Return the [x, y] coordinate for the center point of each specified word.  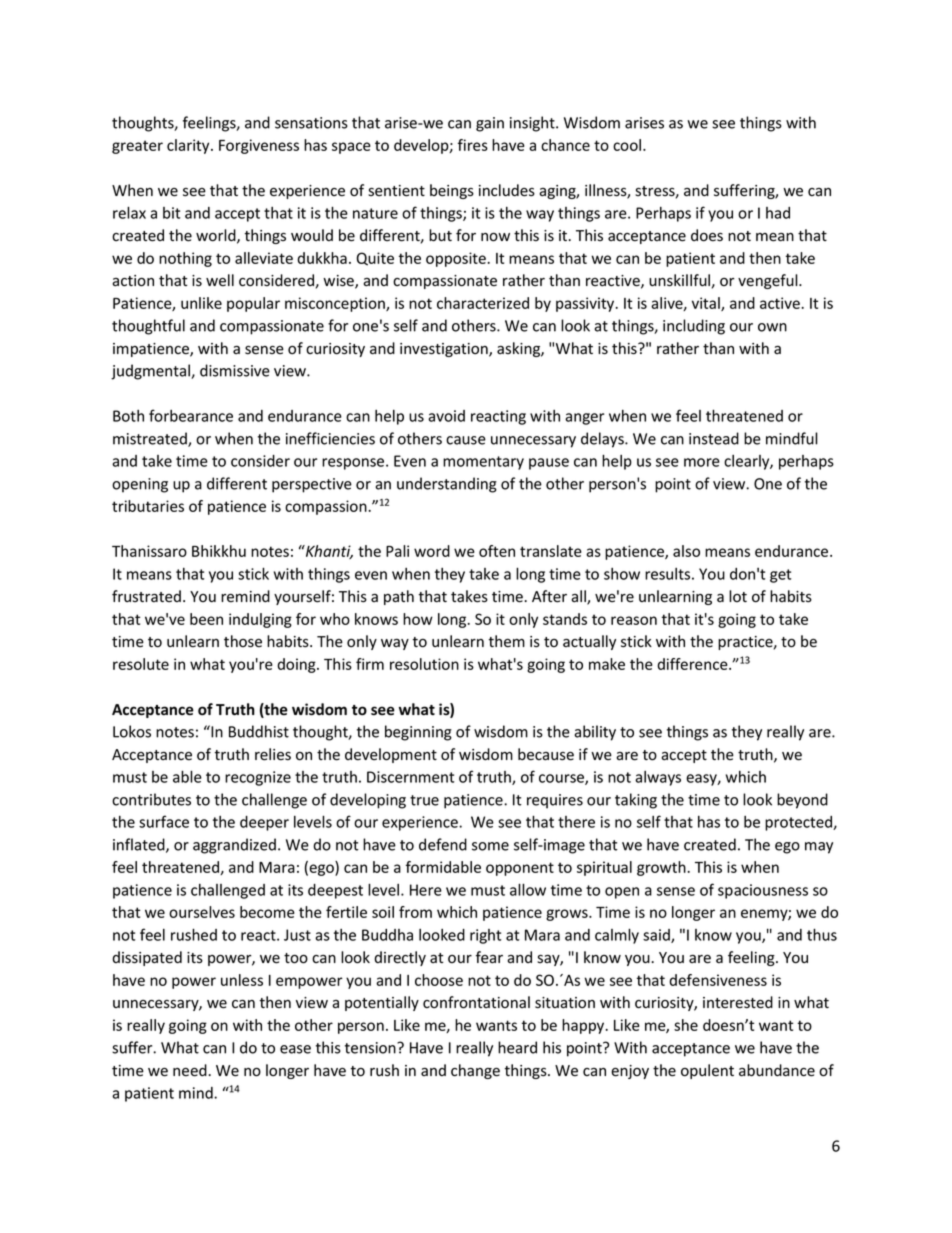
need [191, 1070]
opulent [707, 1071]
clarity [189, 146]
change [475, 1071]
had [778, 213]
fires [473, 145]
